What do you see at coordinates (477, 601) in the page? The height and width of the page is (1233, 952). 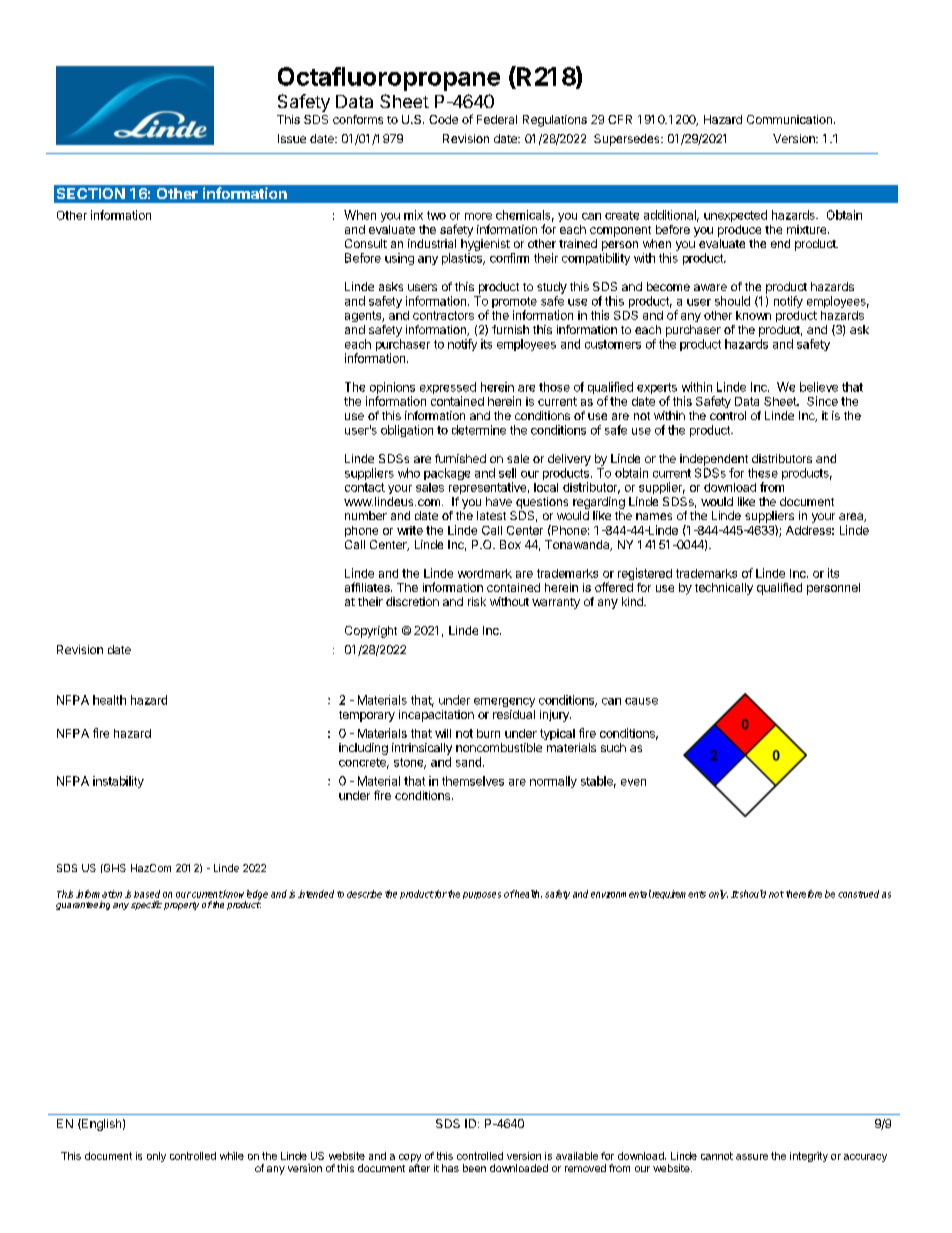 I see `risk` at bounding box center [477, 601].
